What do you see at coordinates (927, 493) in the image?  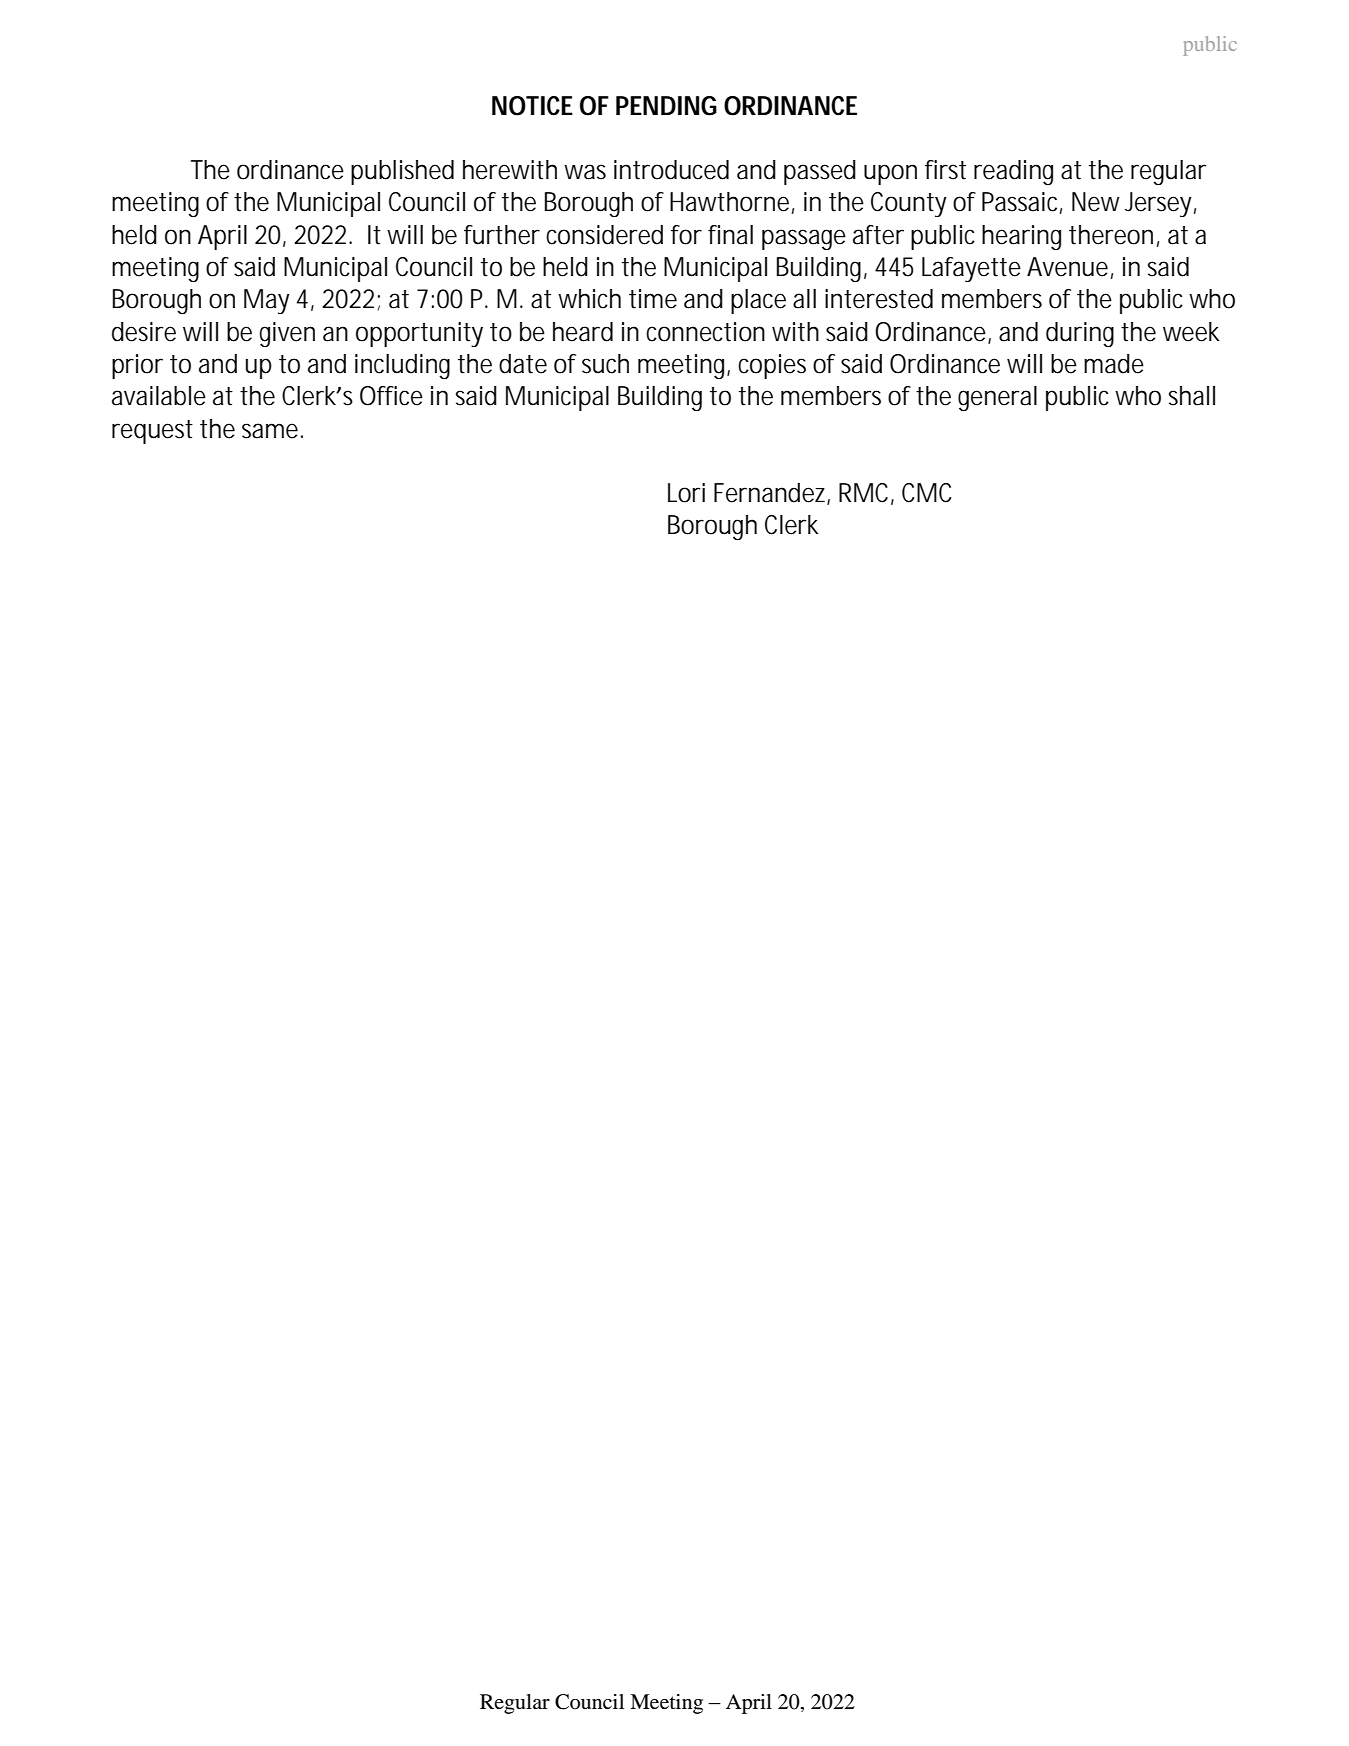 I see `CMC` at bounding box center [927, 493].
